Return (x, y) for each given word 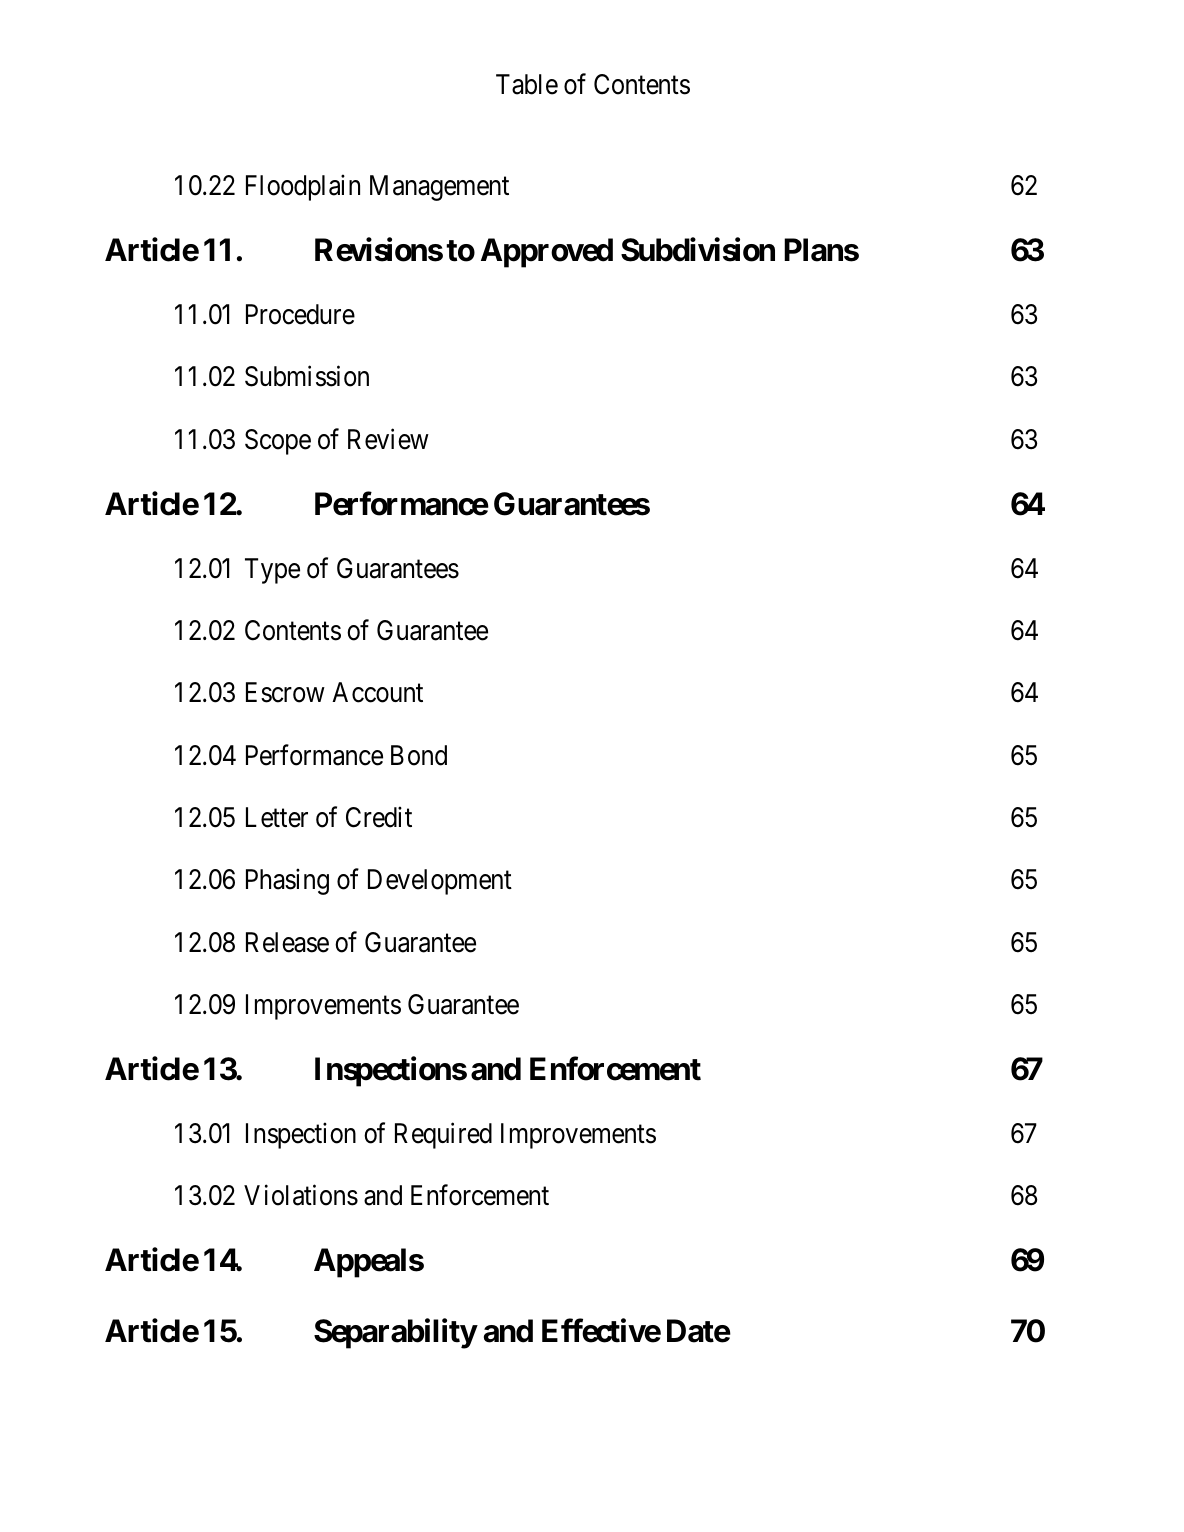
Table (527, 84)
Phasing (287, 882)
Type (272, 571)
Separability (395, 1334)
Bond (419, 755)
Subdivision (698, 250)
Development (440, 882)
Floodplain (303, 188)
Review (388, 439)
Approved (547, 253)
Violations (301, 1195)
